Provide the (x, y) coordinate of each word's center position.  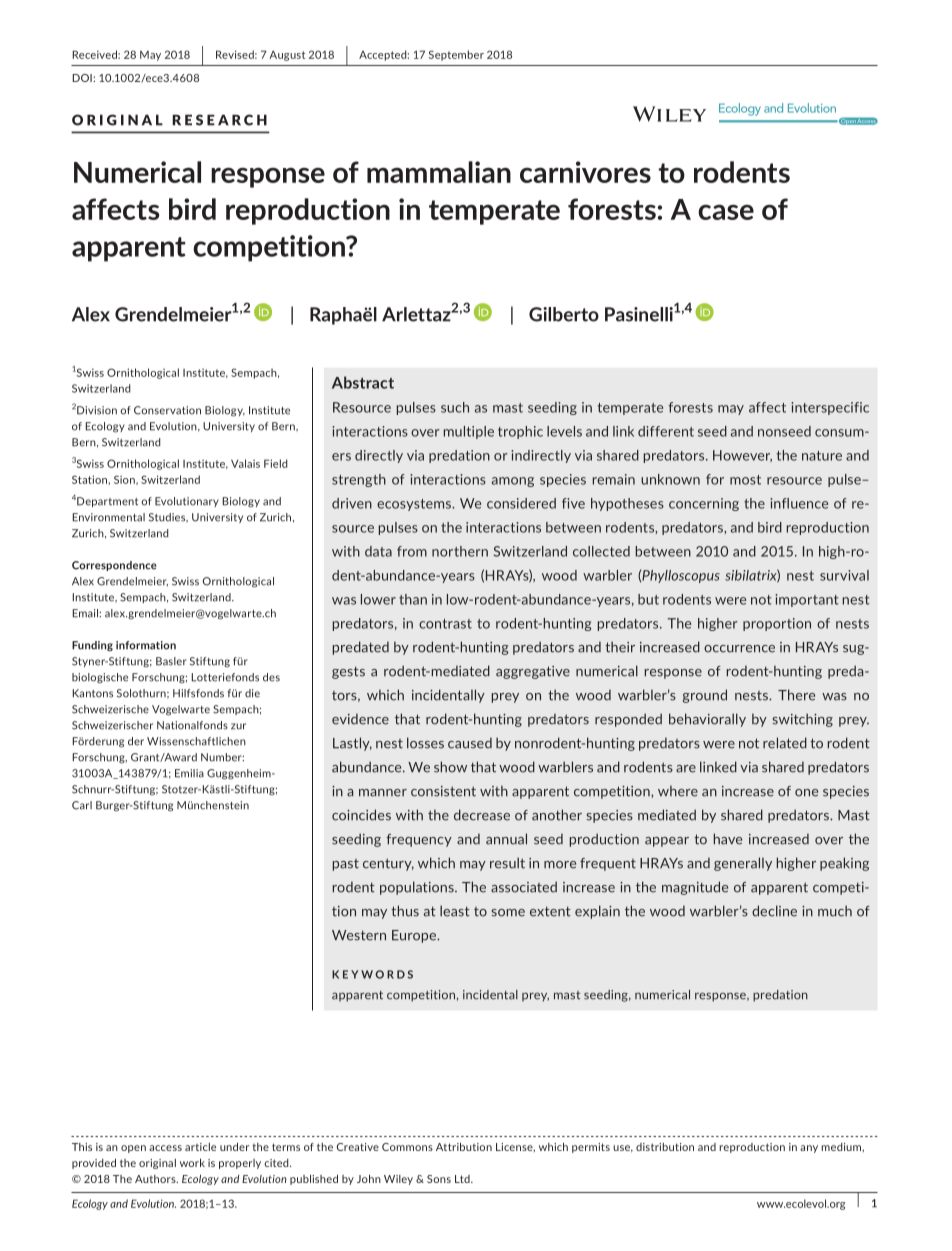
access (165, 1148)
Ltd (463, 1179)
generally (743, 864)
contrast (445, 624)
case (726, 212)
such (455, 407)
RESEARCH (219, 120)
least (455, 911)
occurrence (739, 649)
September (456, 55)
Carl (82, 805)
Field (276, 463)
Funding (92, 646)
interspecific (830, 408)
